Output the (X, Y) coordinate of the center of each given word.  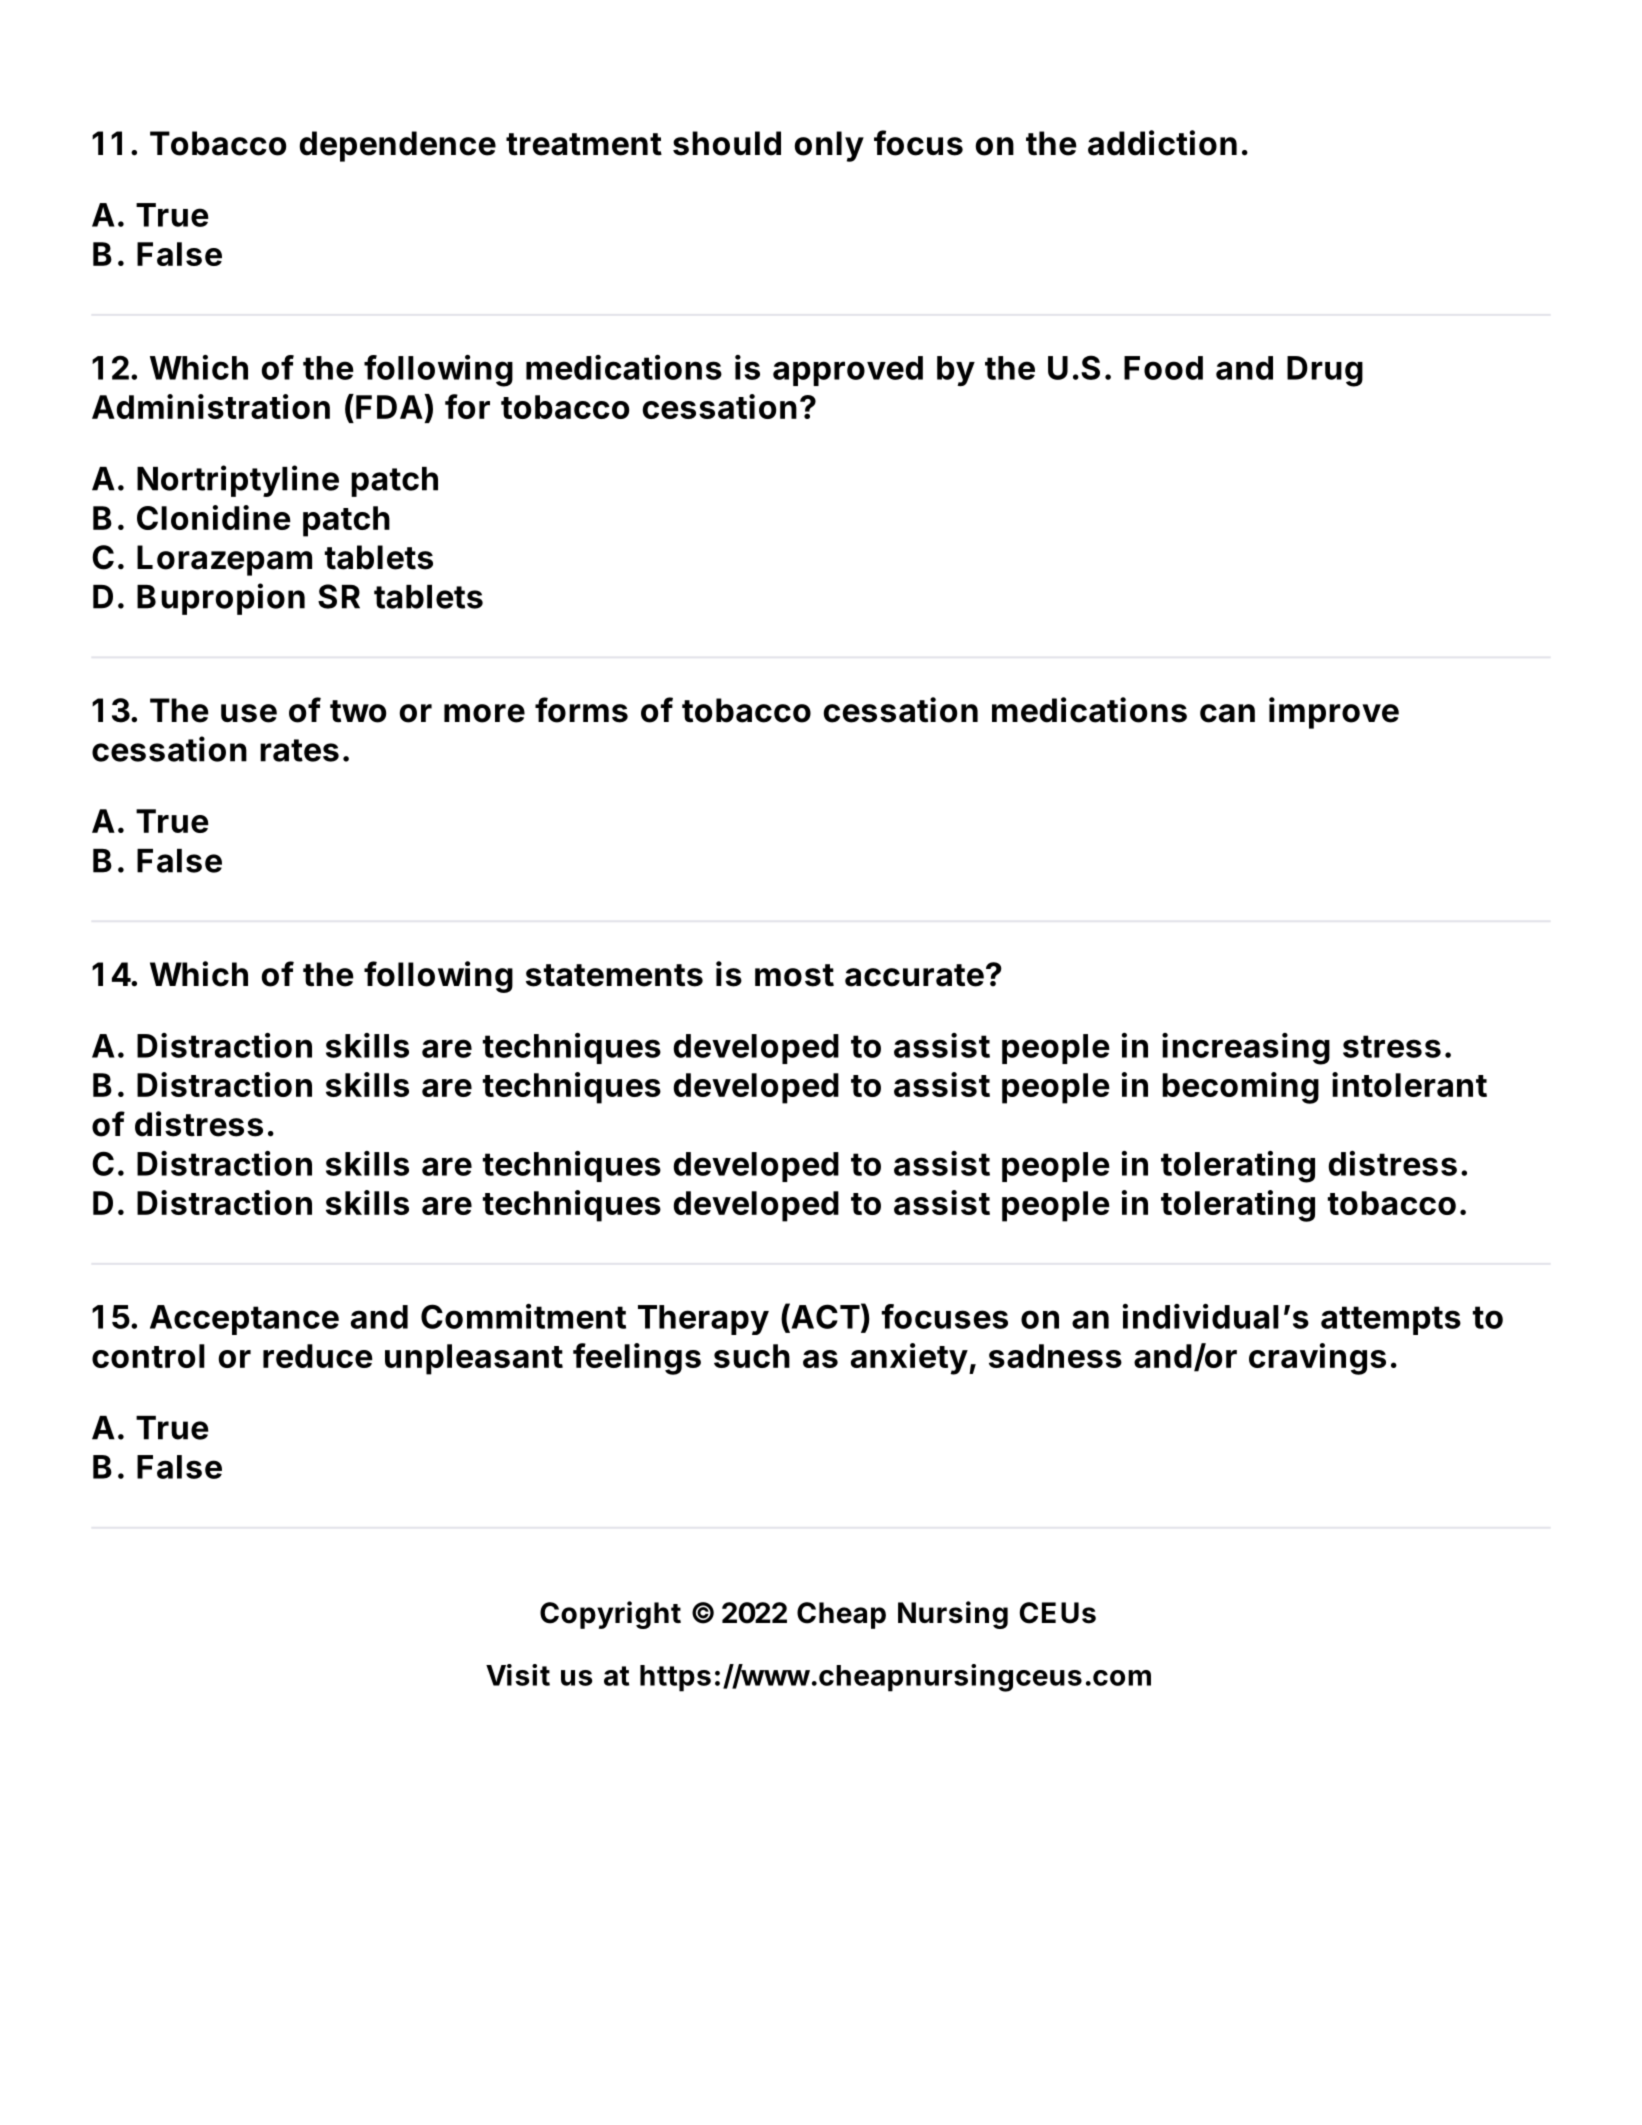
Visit (518, 1675)
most (794, 975)
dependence (397, 146)
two (358, 711)
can (1227, 713)
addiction (1162, 143)
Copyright (610, 1615)
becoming (1240, 1088)
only (829, 146)
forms (581, 710)
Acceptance (244, 1320)
